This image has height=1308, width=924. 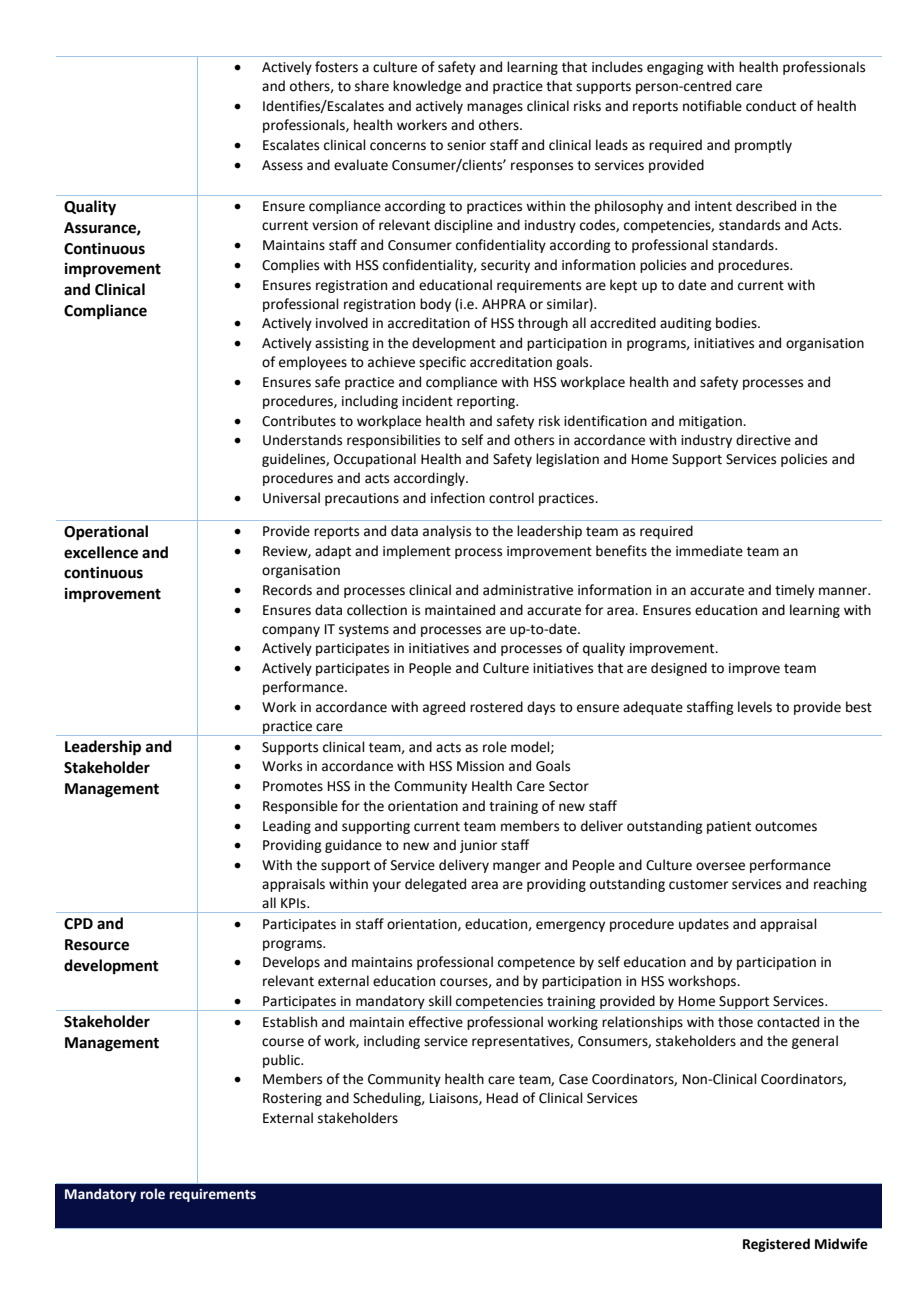 What do you see at coordinates (771, 106) in the image?
I see `conduct` at bounding box center [771, 106].
